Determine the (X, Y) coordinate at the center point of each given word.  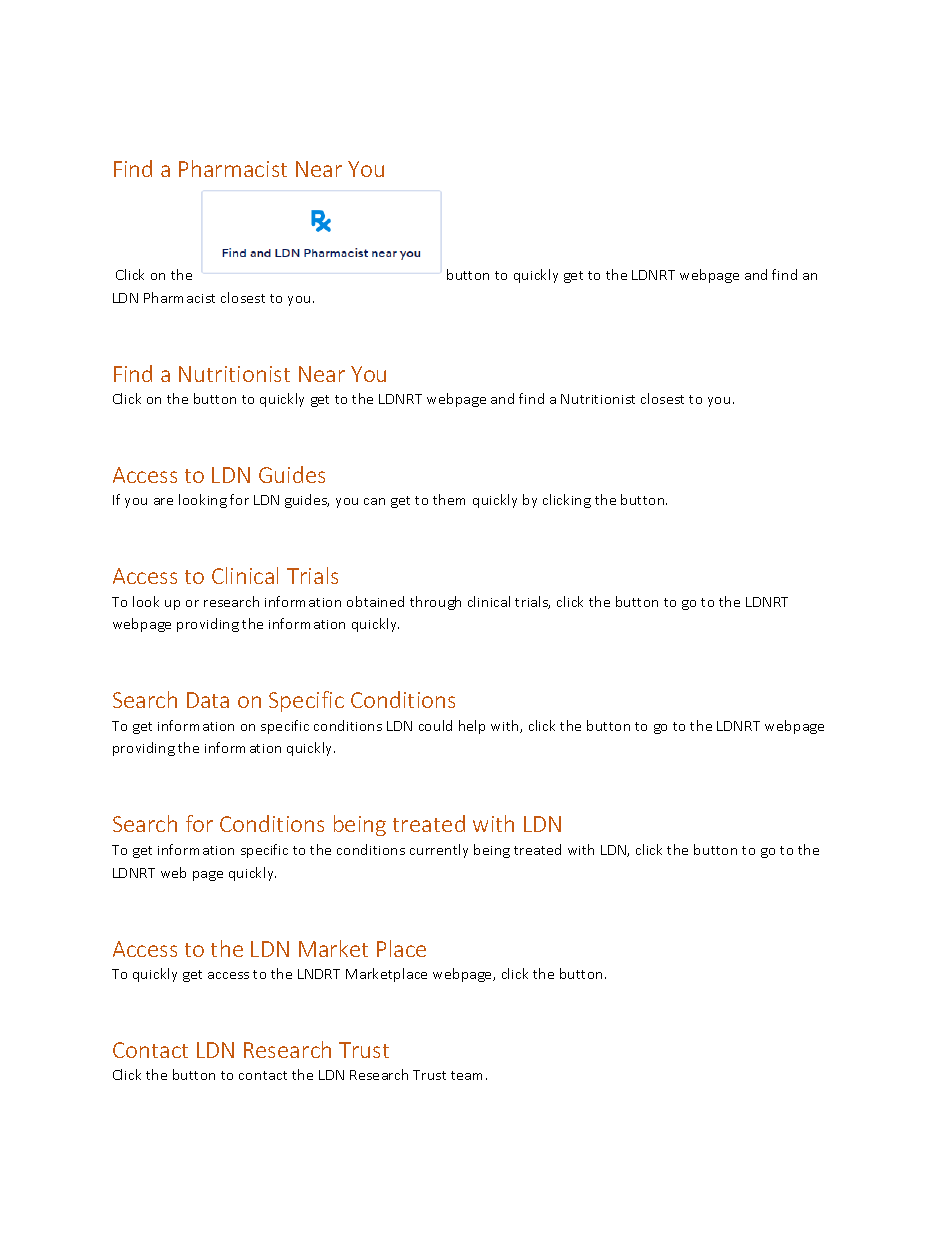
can (374, 501)
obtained (375, 601)
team (469, 1075)
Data (208, 700)
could (435, 725)
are (163, 501)
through (435, 603)
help (472, 727)
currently (439, 851)
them (449, 499)
